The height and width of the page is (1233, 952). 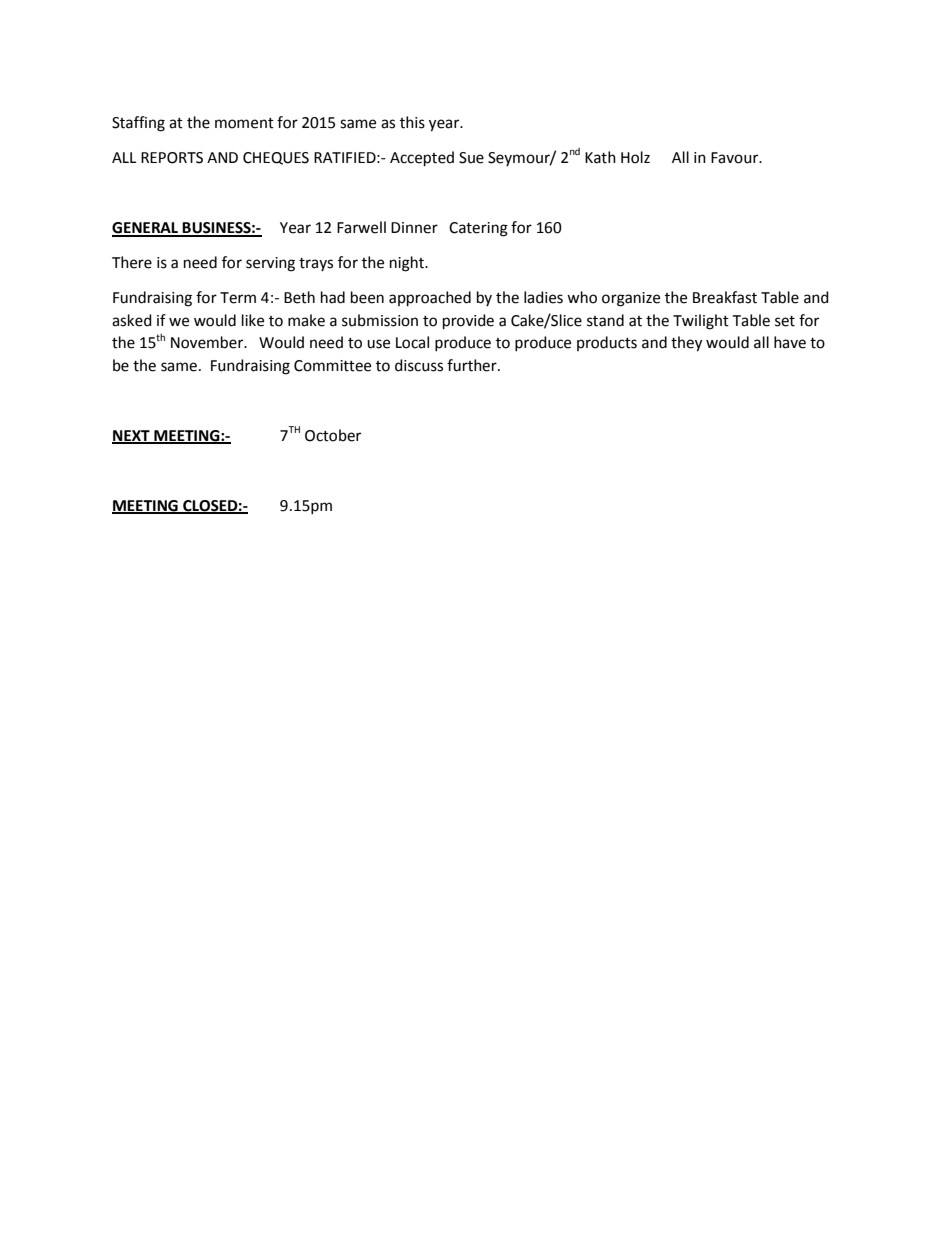 I want to click on moment, so click(x=244, y=123).
